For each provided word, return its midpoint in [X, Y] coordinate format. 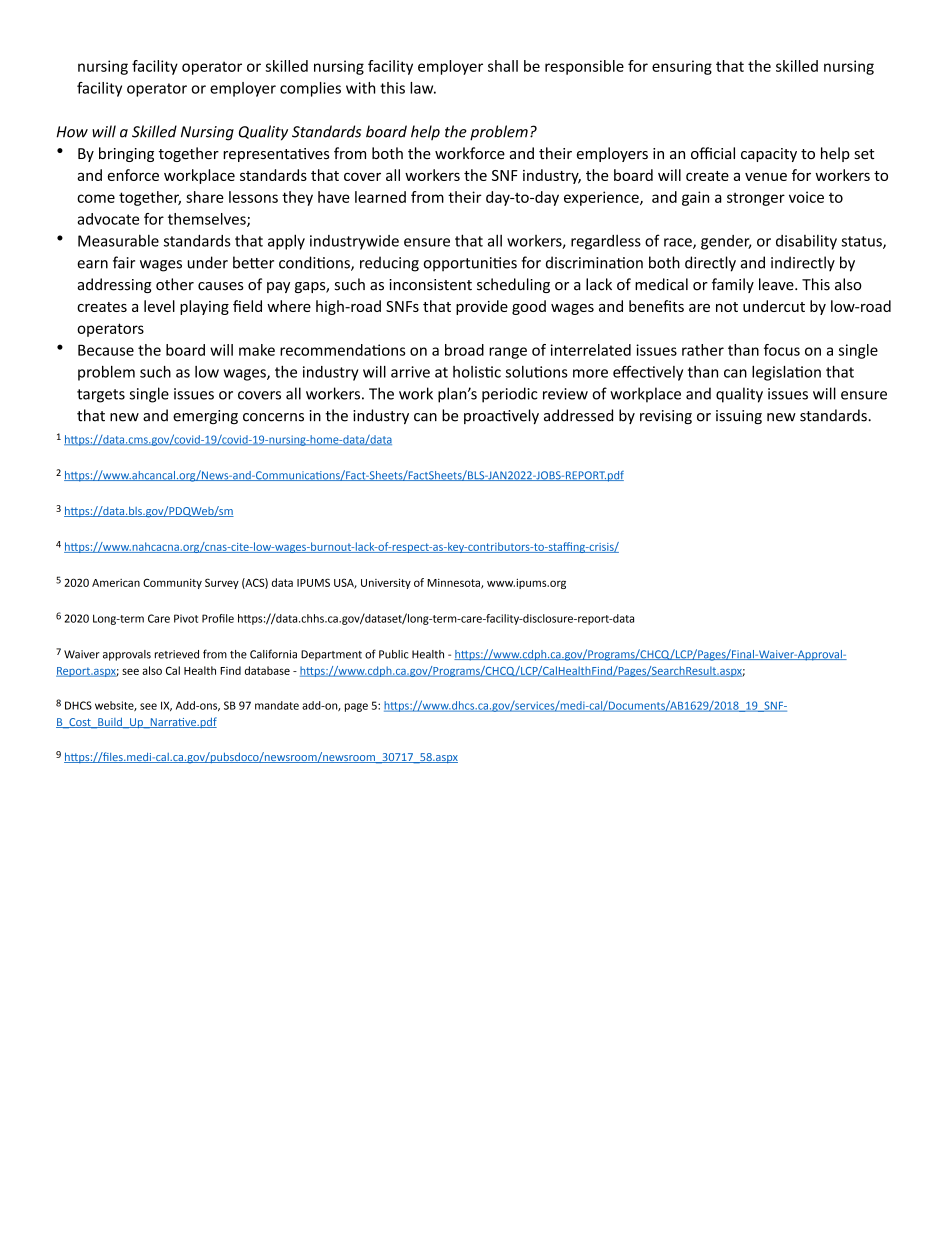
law [423, 88]
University [386, 583]
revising [666, 417]
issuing [739, 417]
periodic [509, 395]
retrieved [177, 654]
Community [172, 583]
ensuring [682, 67]
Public [394, 654]
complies [310, 89]
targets [101, 396]
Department [331, 655]
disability [806, 242]
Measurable [118, 241]
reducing [389, 264]
